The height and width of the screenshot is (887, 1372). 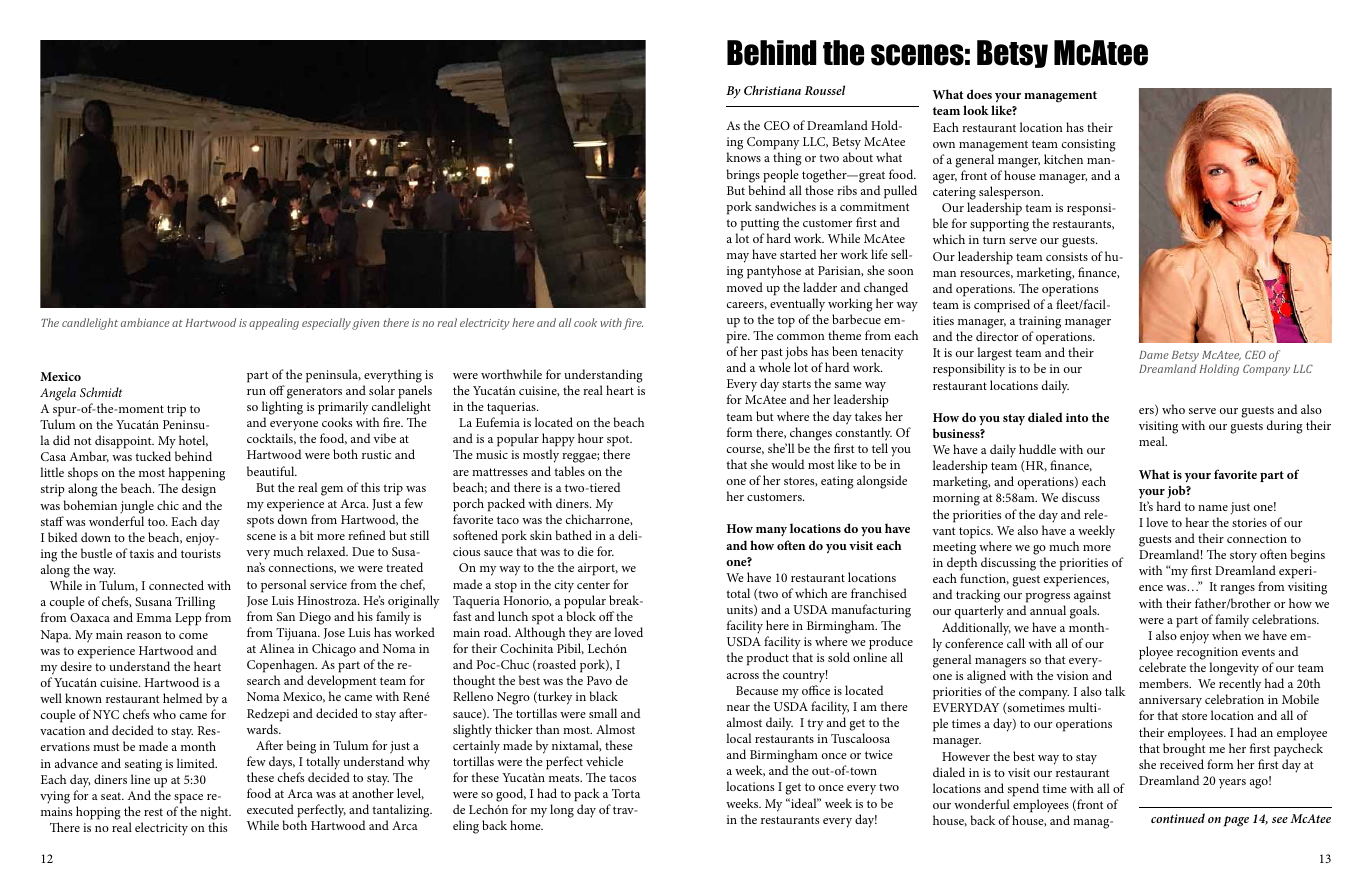 I want to click on knows, so click(x=743, y=157).
